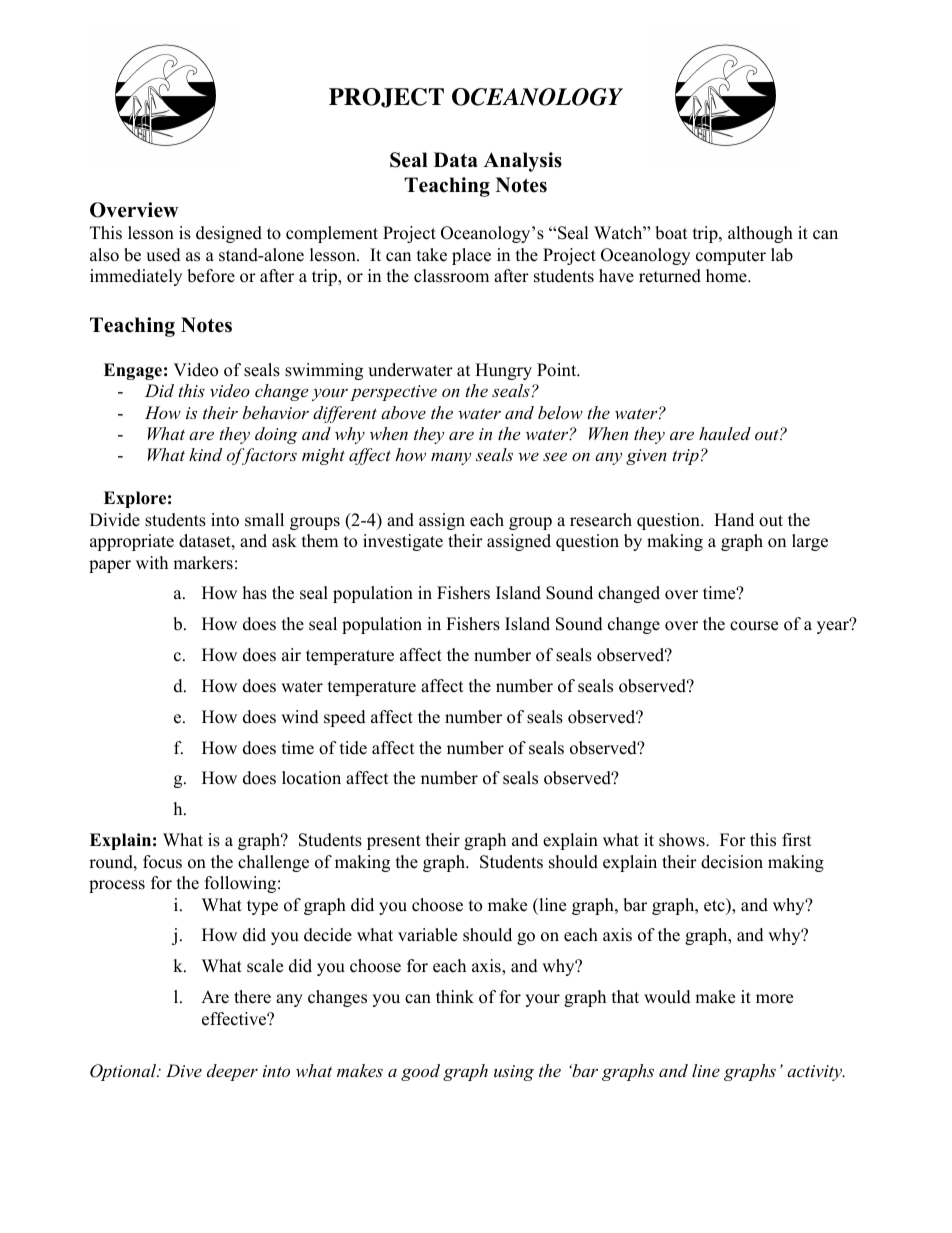 This page has height=1233, width=952. What do you see at coordinates (503, 371) in the page?
I see `Hungry` at bounding box center [503, 371].
